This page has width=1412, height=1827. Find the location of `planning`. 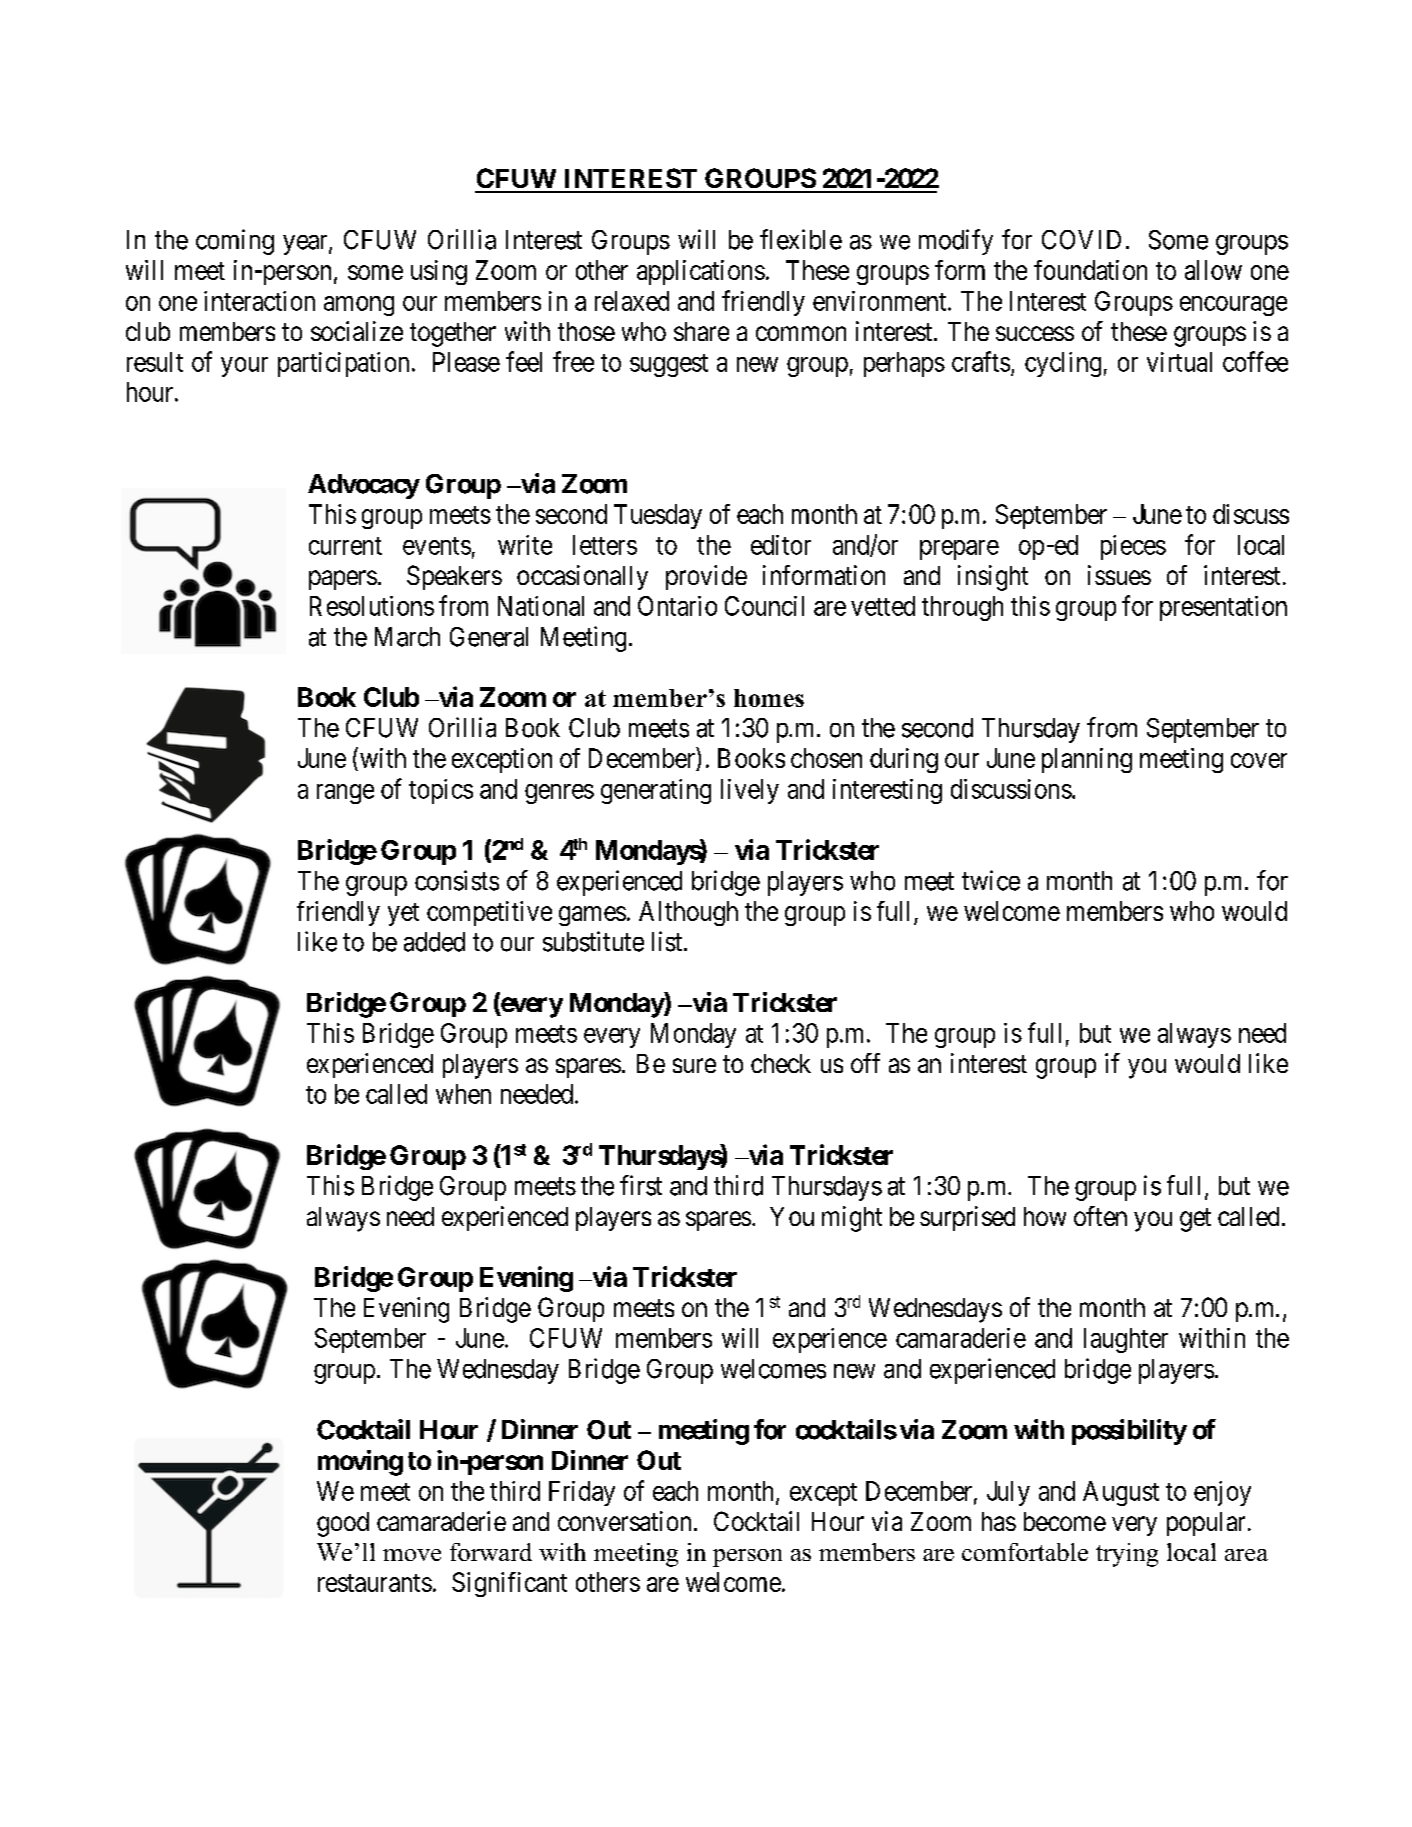

planning is located at coordinates (1087, 760).
